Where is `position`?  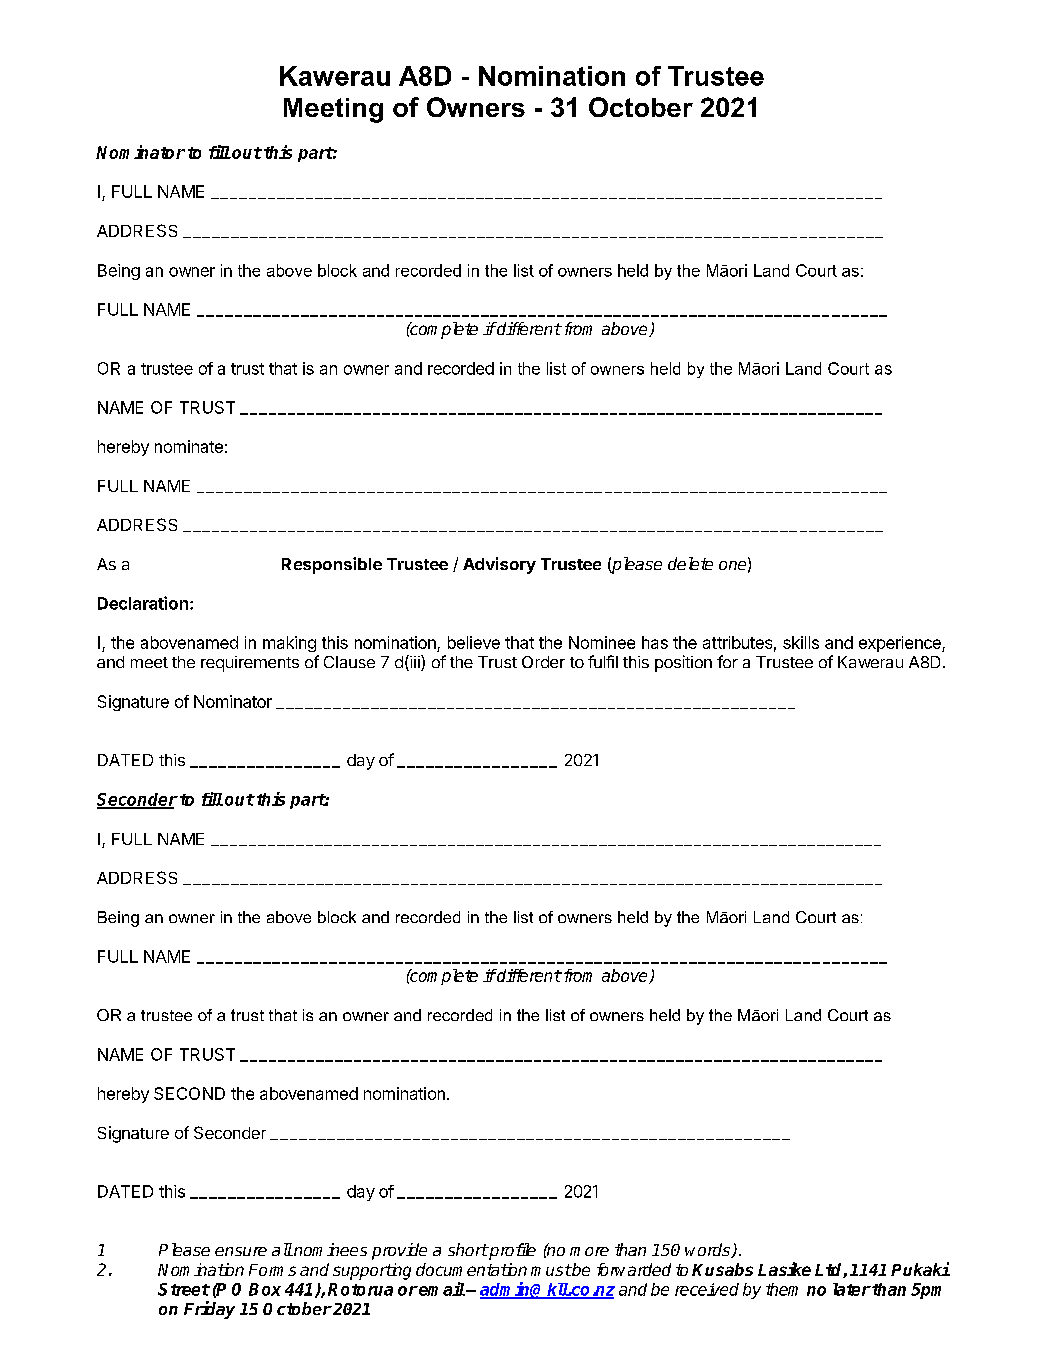 position is located at coordinates (683, 663).
